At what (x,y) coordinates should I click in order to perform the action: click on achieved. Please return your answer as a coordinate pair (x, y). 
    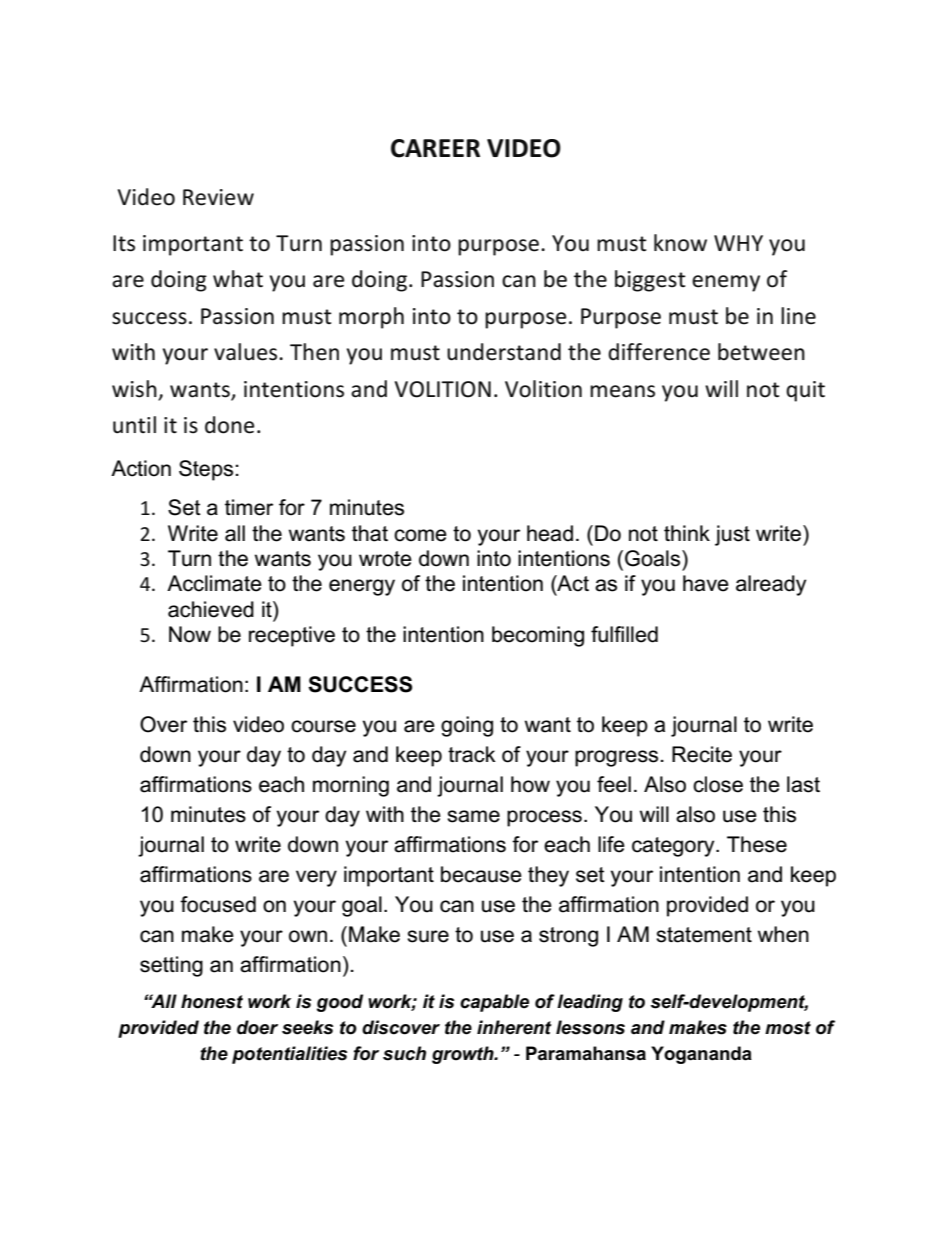
    Looking at the image, I should click on (211, 609).
